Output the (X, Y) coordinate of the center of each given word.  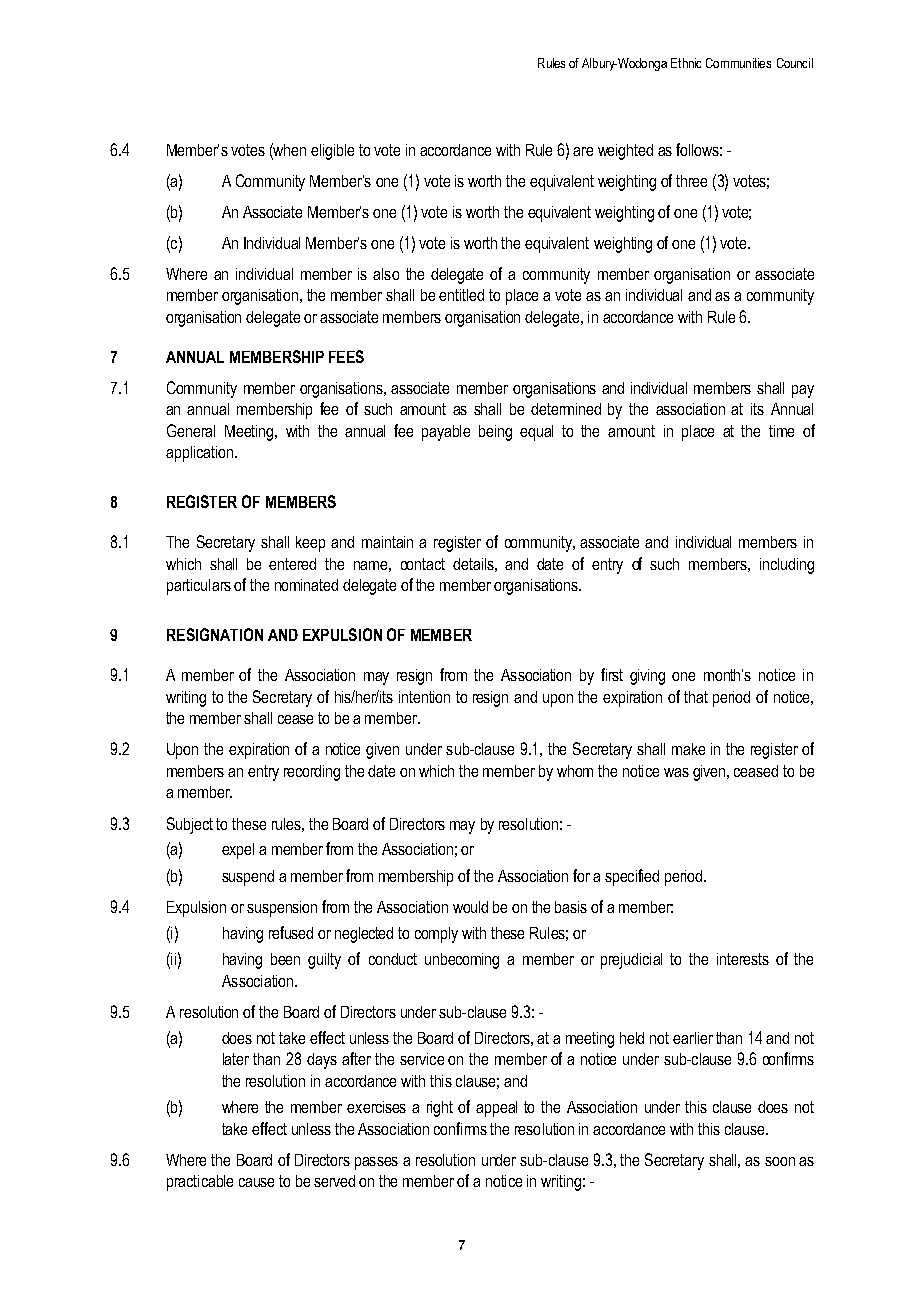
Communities (738, 63)
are (583, 151)
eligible (332, 152)
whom (575, 771)
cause (256, 1182)
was (676, 772)
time (781, 431)
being (495, 433)
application (199, 454)
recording (312, 773)
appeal (496, 1109)
